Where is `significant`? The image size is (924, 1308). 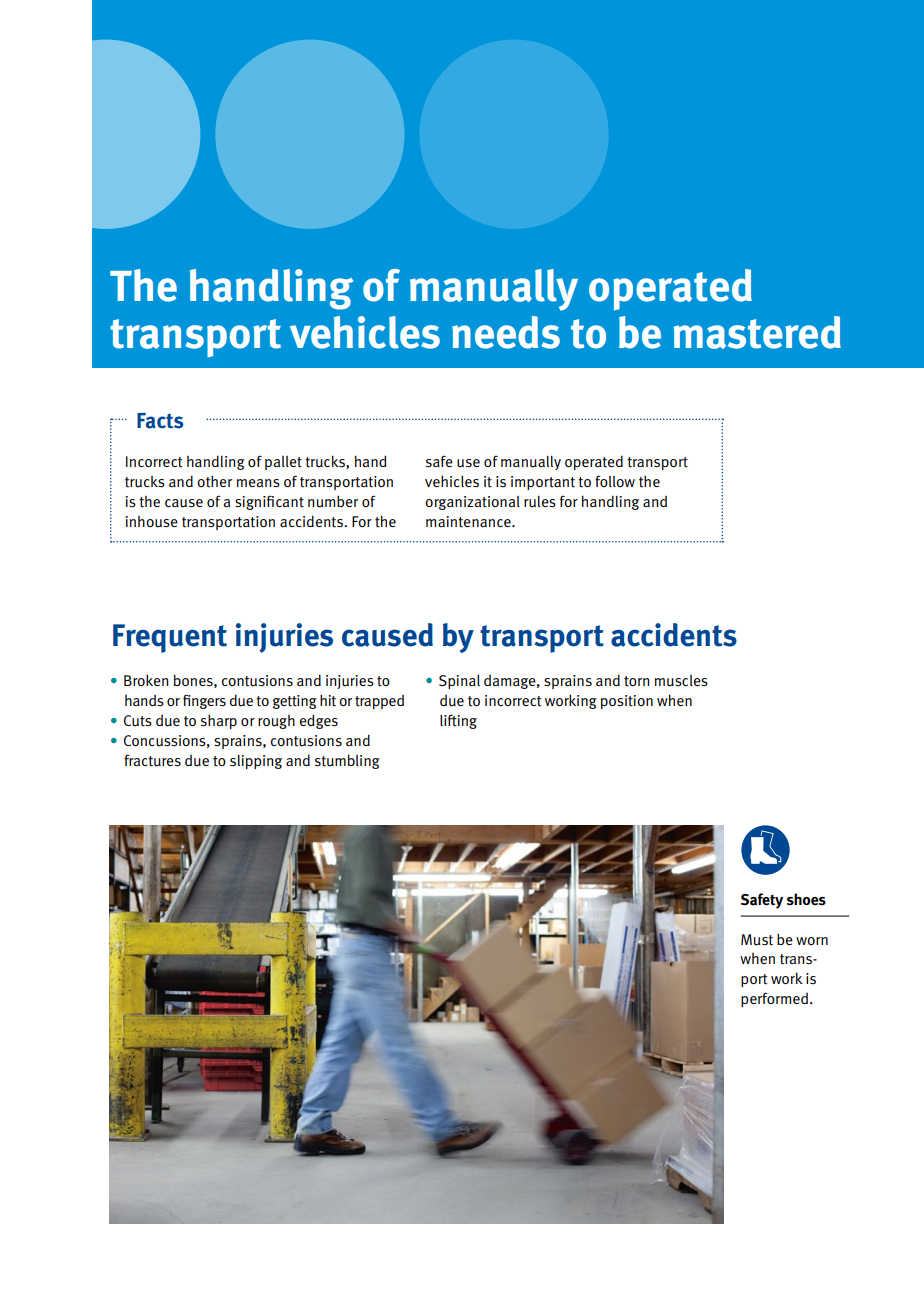
significant is located at coordinates (269, 502).
